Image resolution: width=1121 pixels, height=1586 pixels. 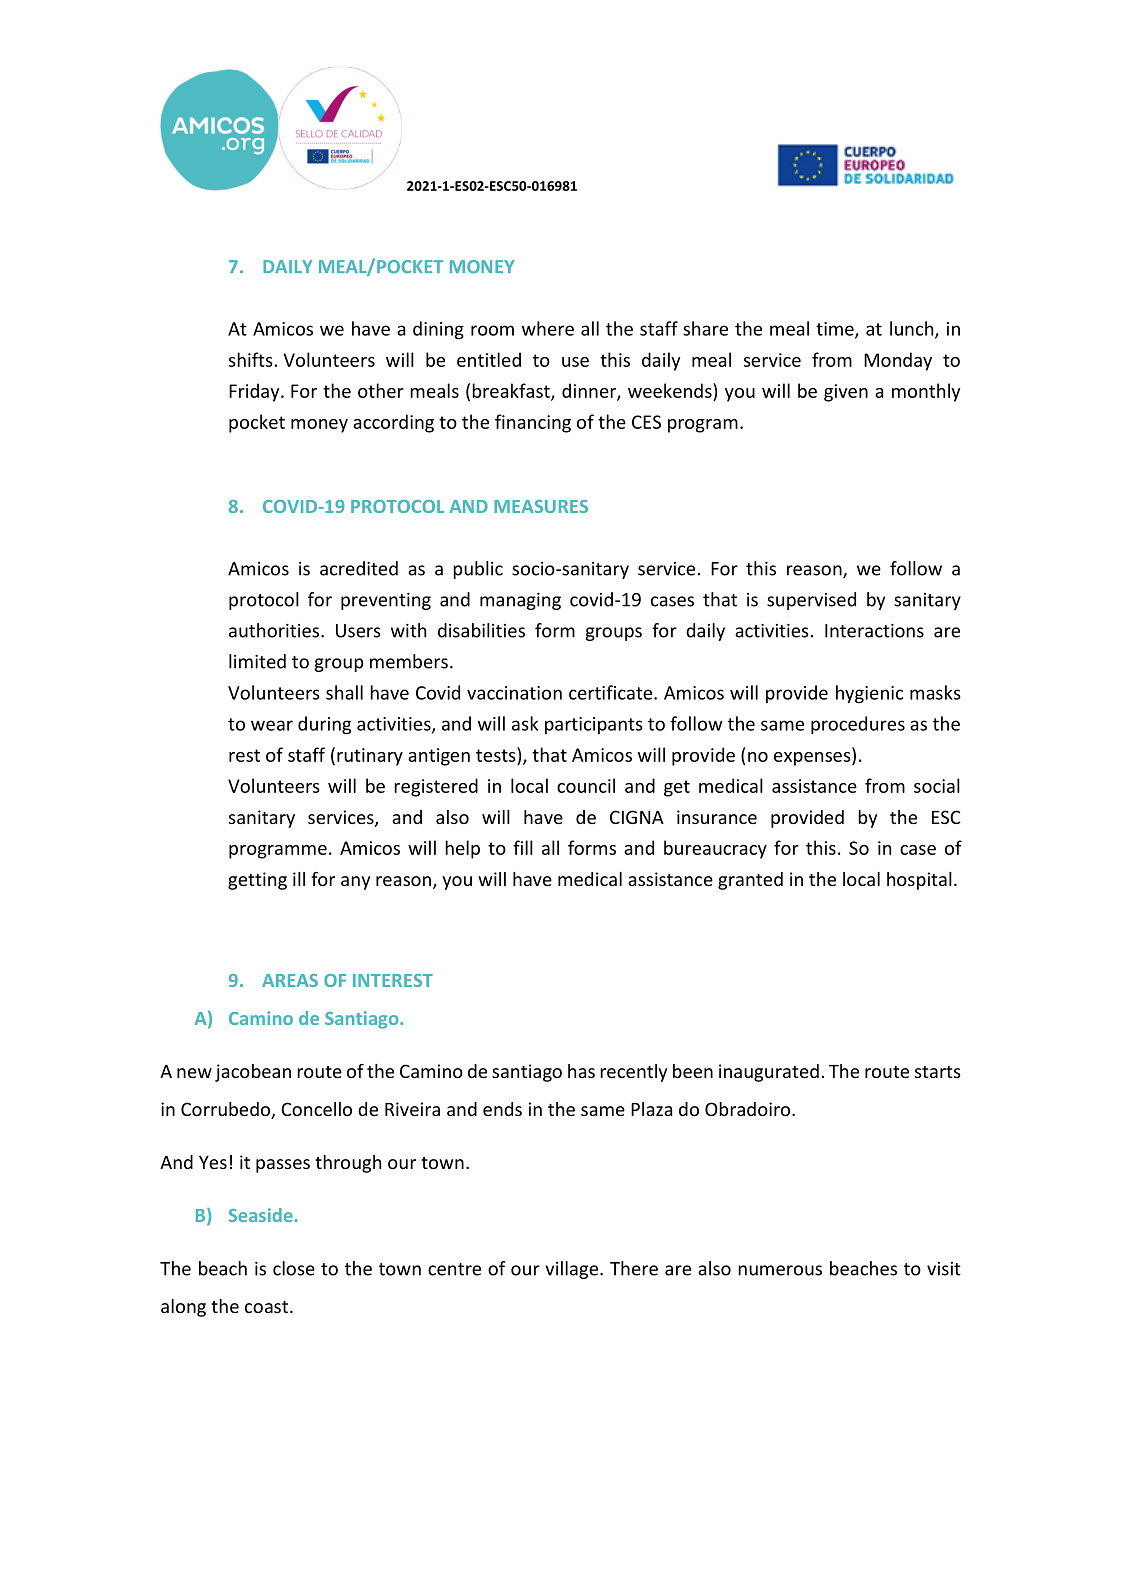 I want to click on social, so click(x=937, y=785).
